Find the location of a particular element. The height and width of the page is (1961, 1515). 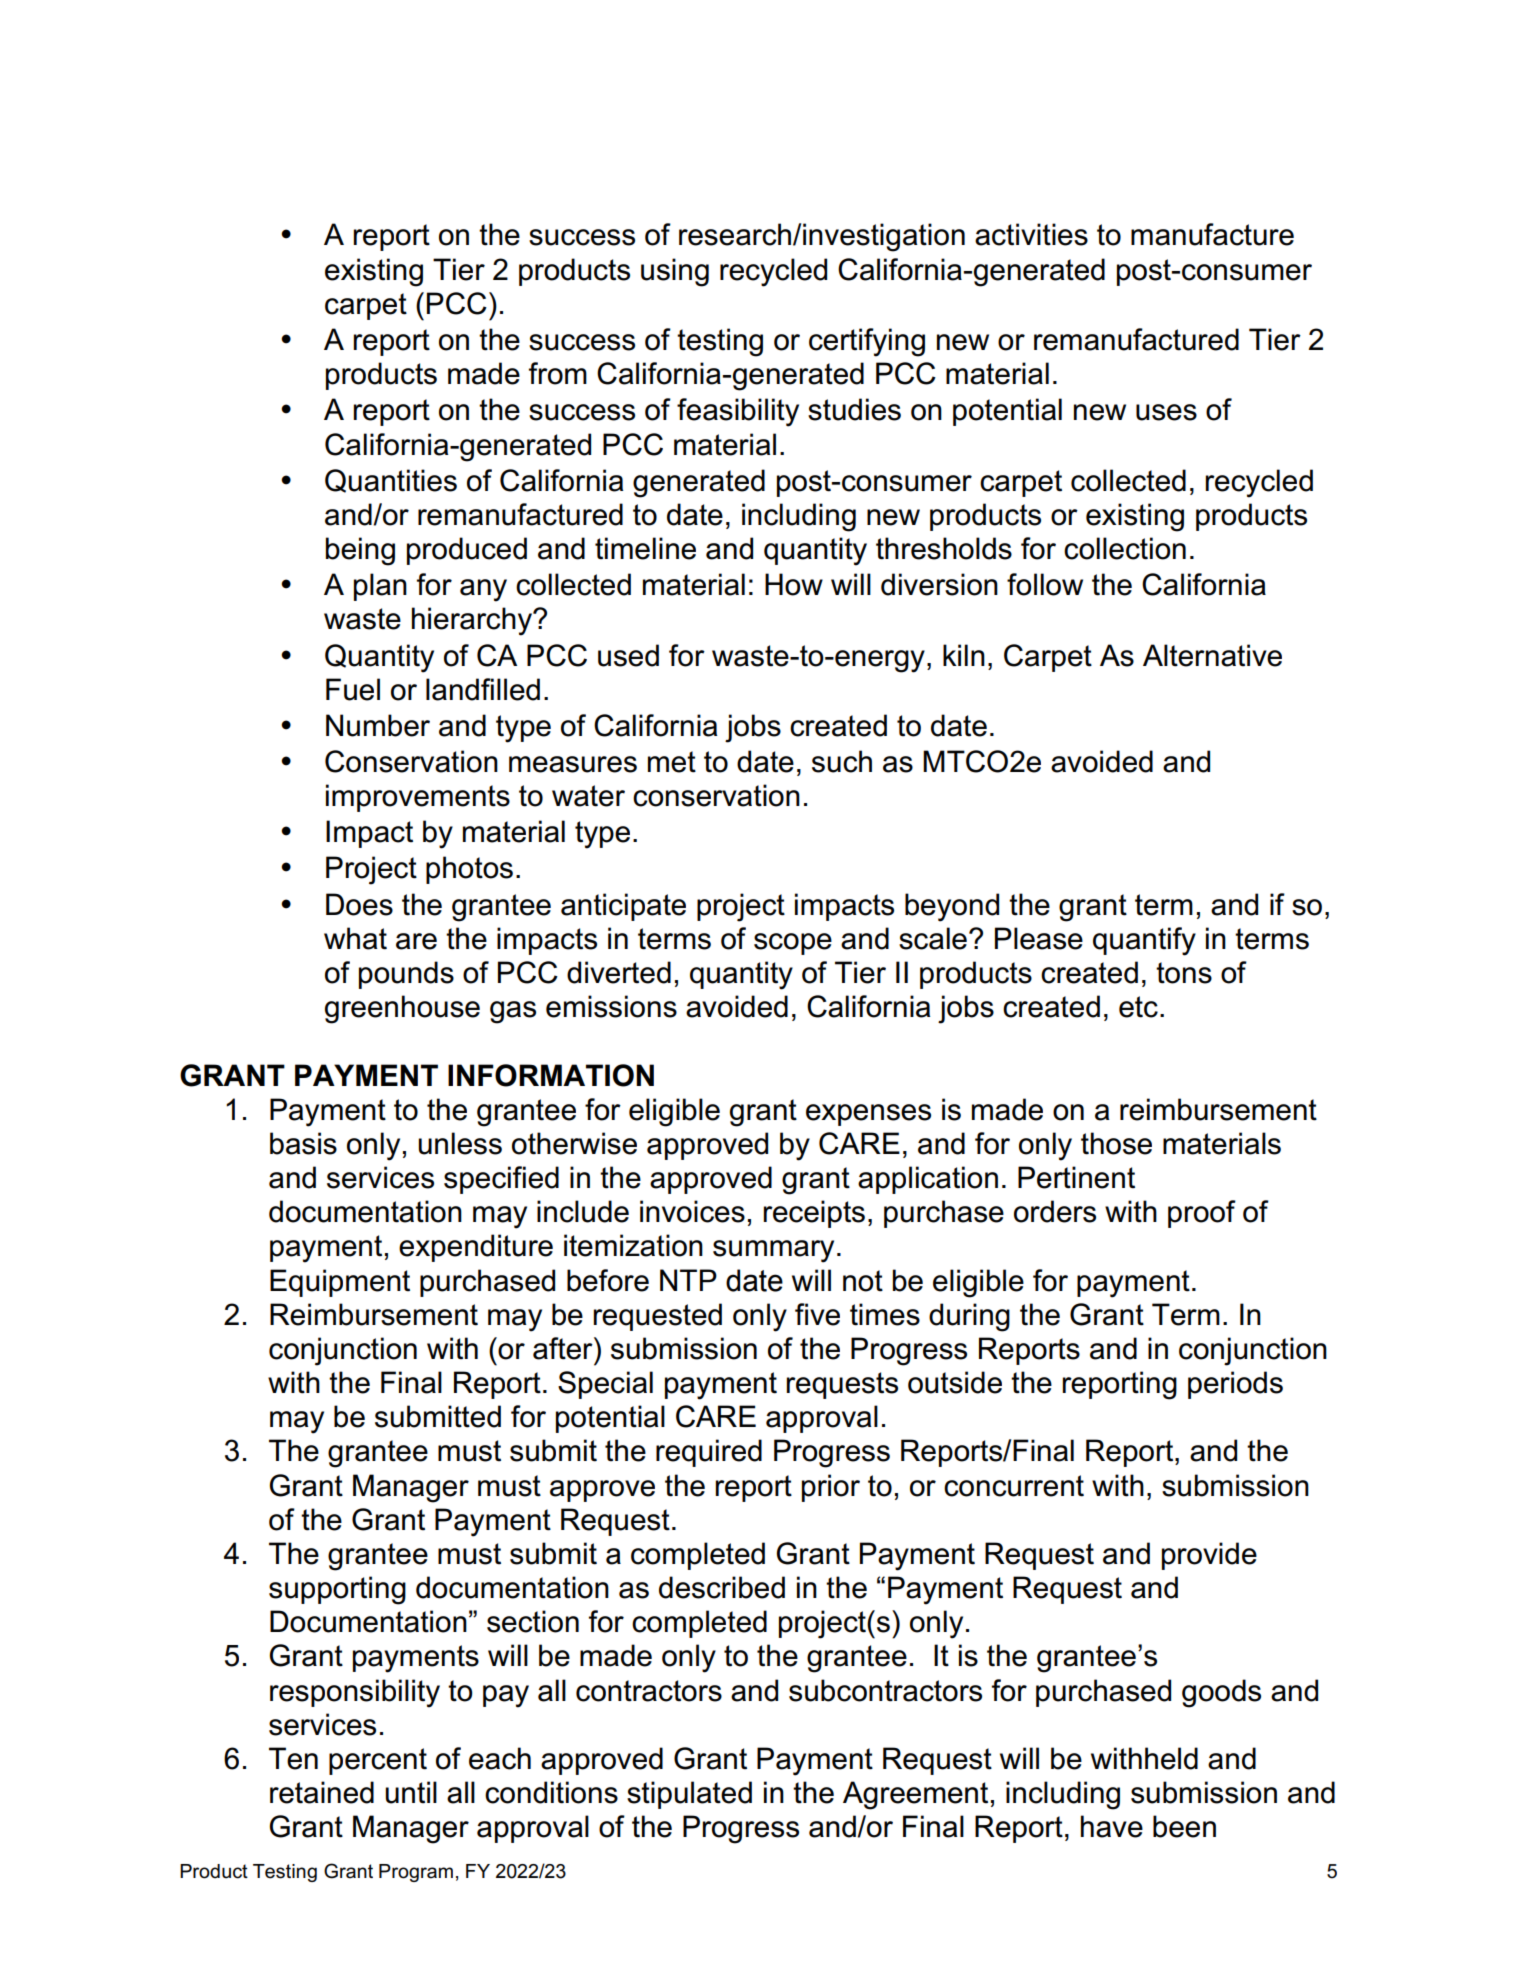

expenses is located at coordinates (868, 1115).
